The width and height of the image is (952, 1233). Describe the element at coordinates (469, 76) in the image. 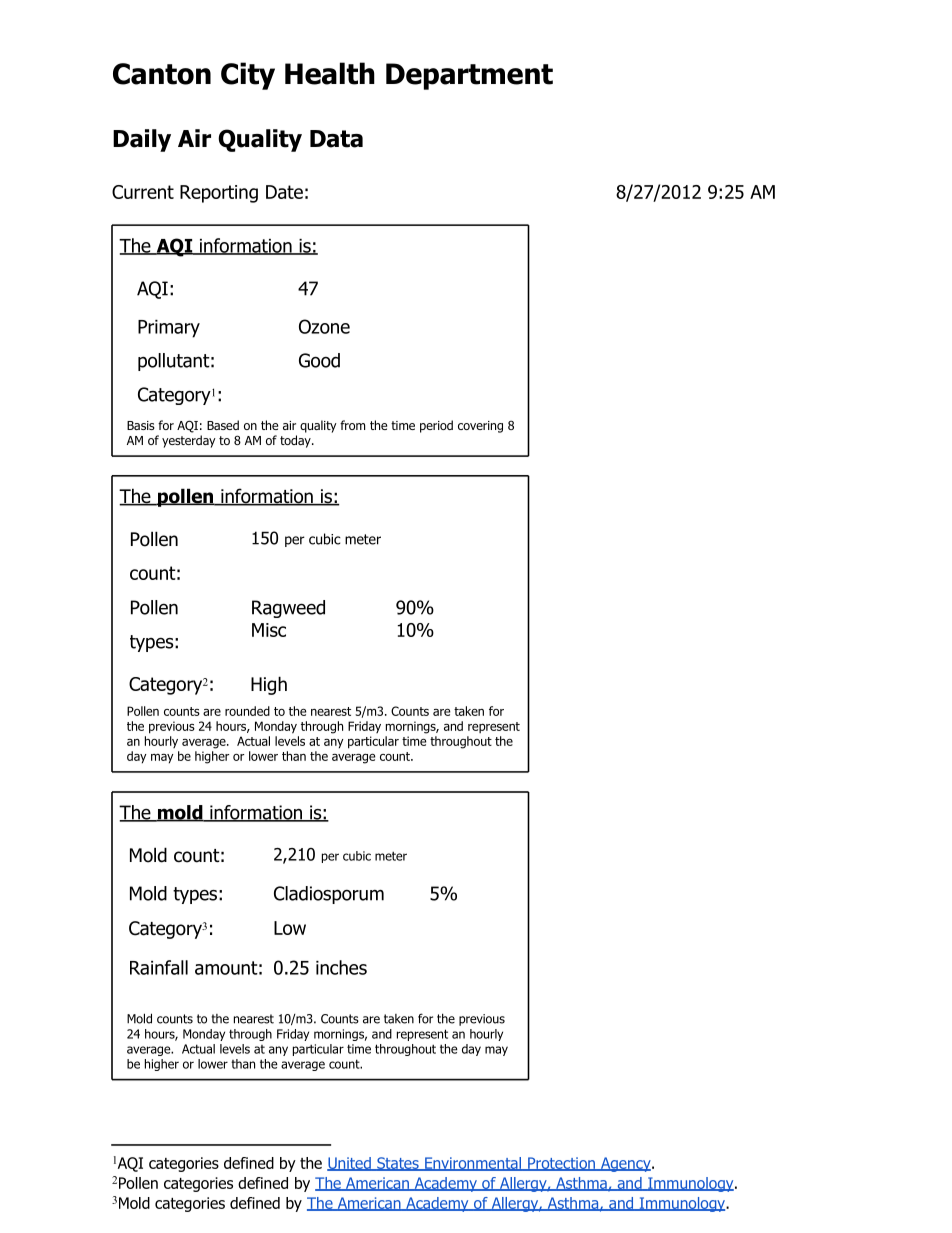

I see `Department` at that location.
